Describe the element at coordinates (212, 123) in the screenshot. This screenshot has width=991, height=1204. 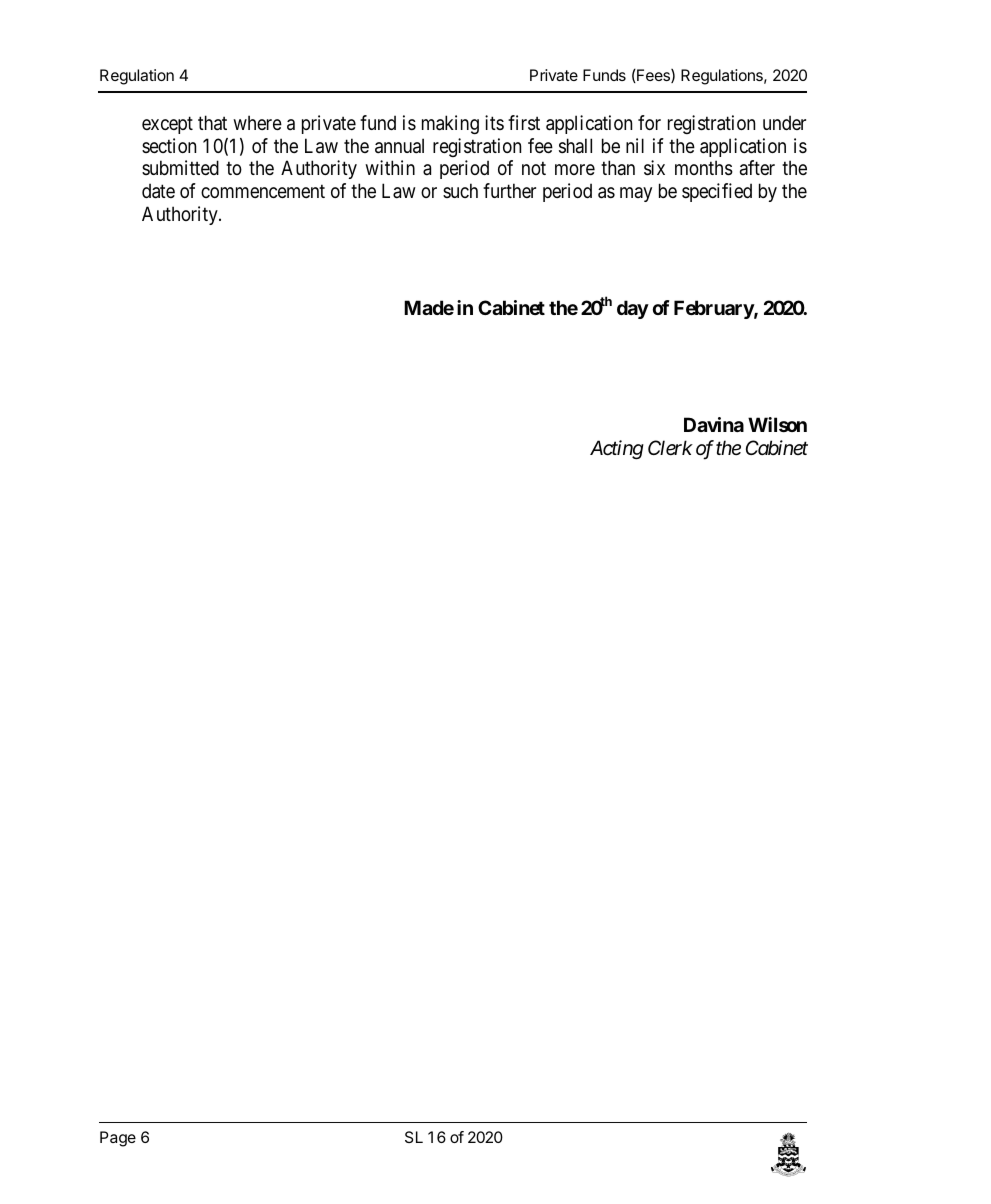
I see `that` at that location.
